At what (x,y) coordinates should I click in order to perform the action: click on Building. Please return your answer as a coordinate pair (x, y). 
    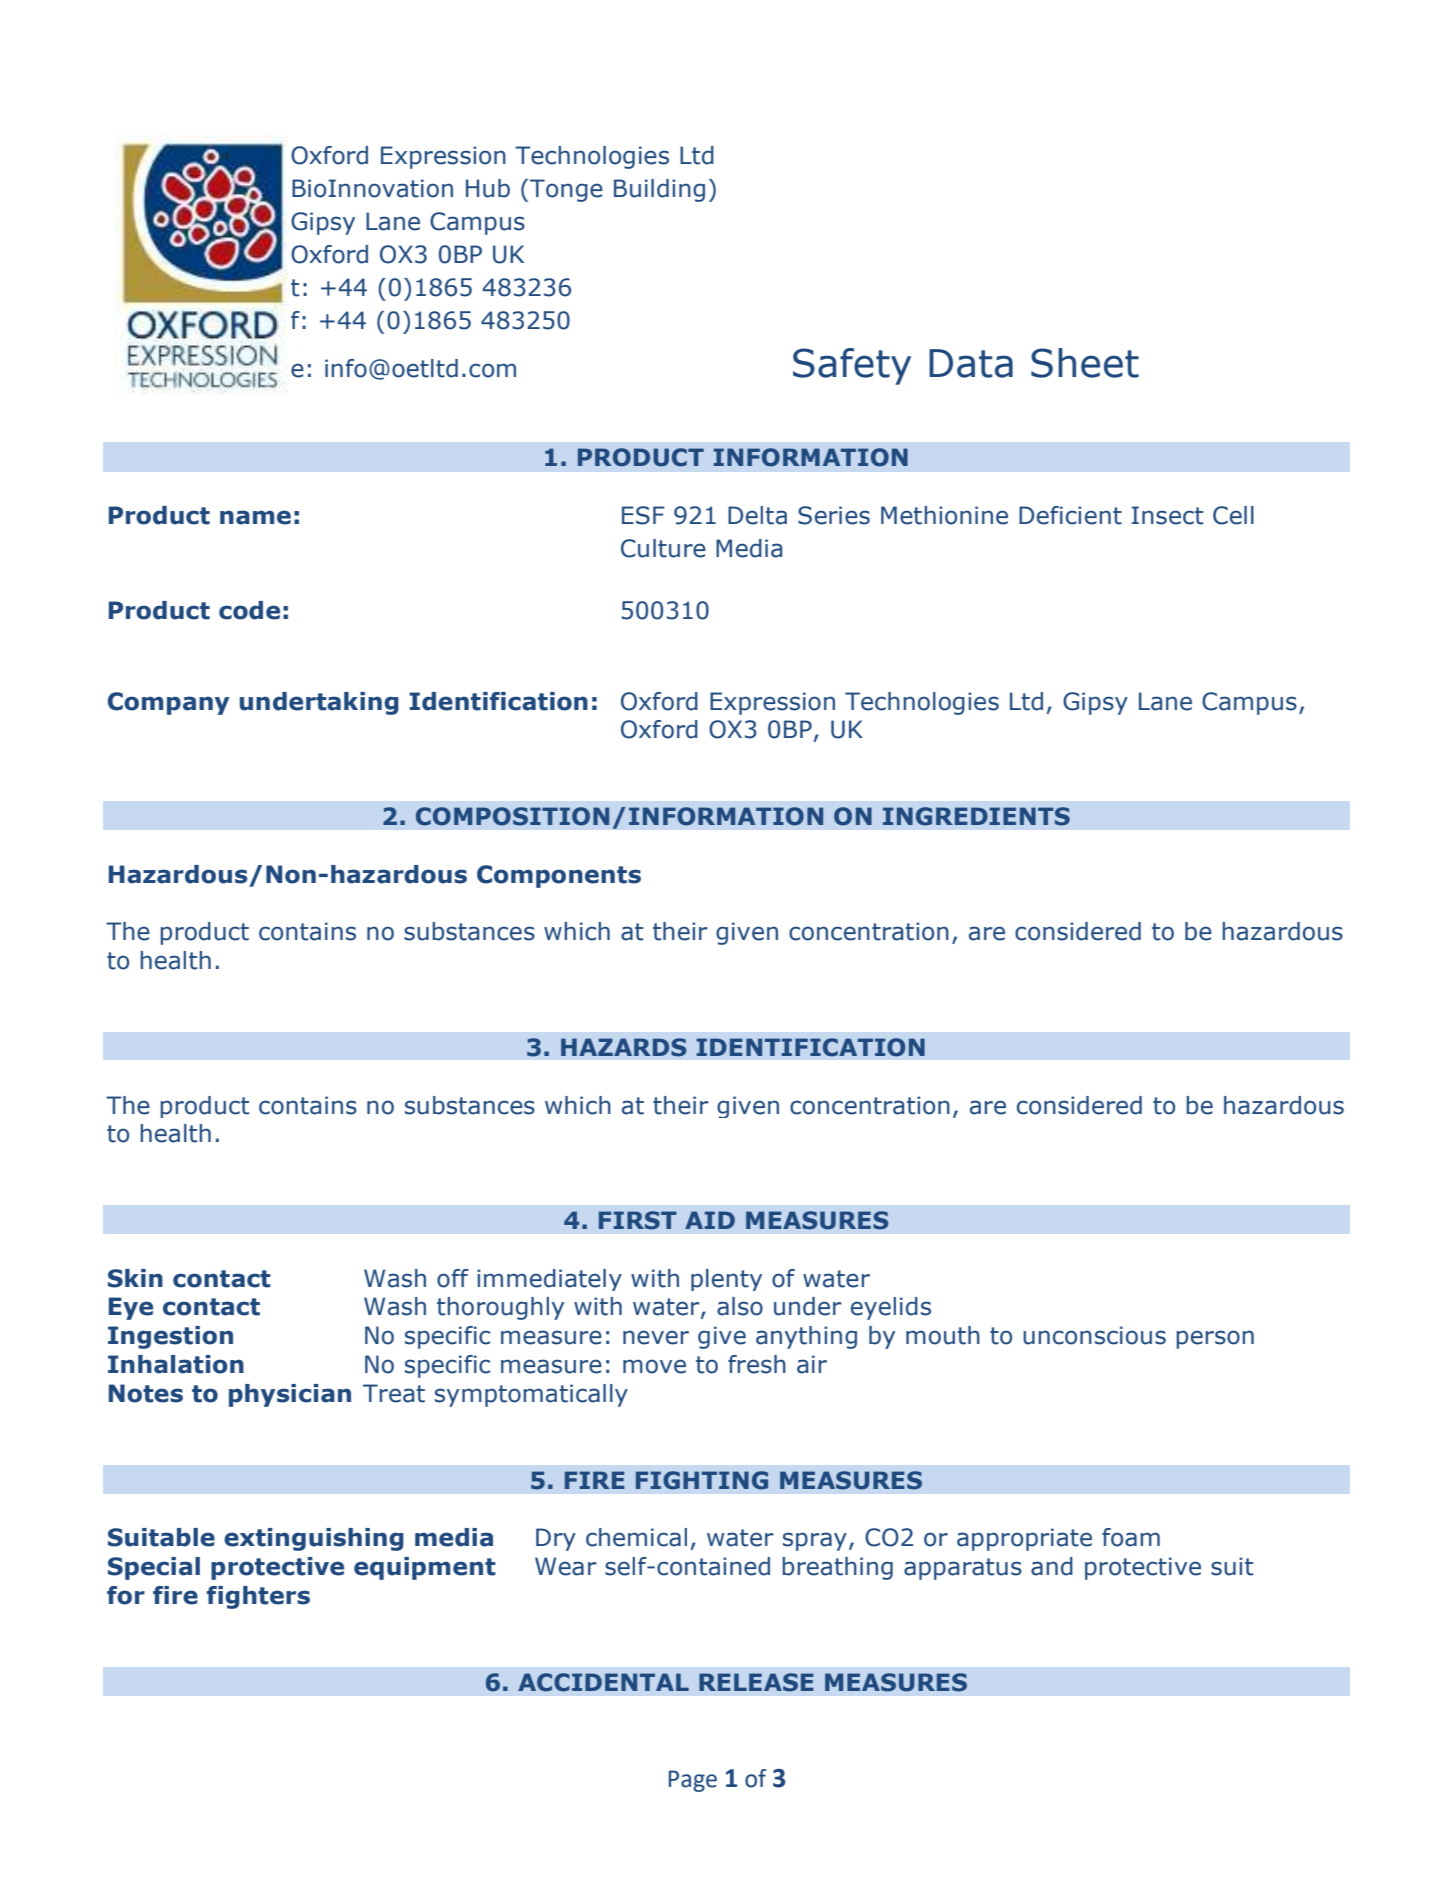
    Looking at the image, I should click on (659, 190).
